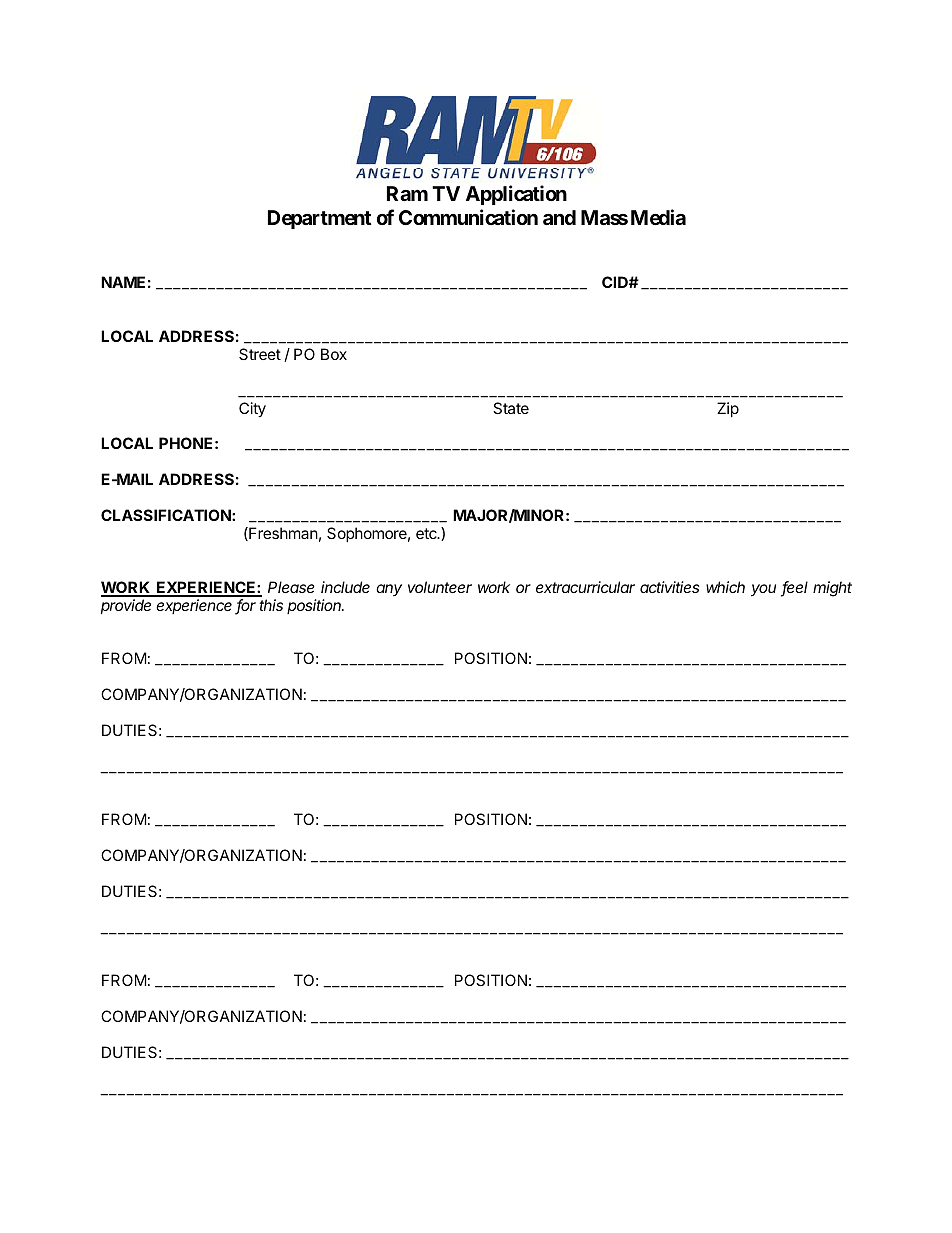 The width and height of the screenshot is (952, 1233). Describe the element at coordinates (334, 354) in the screenshot. I see `Box` at that location.
